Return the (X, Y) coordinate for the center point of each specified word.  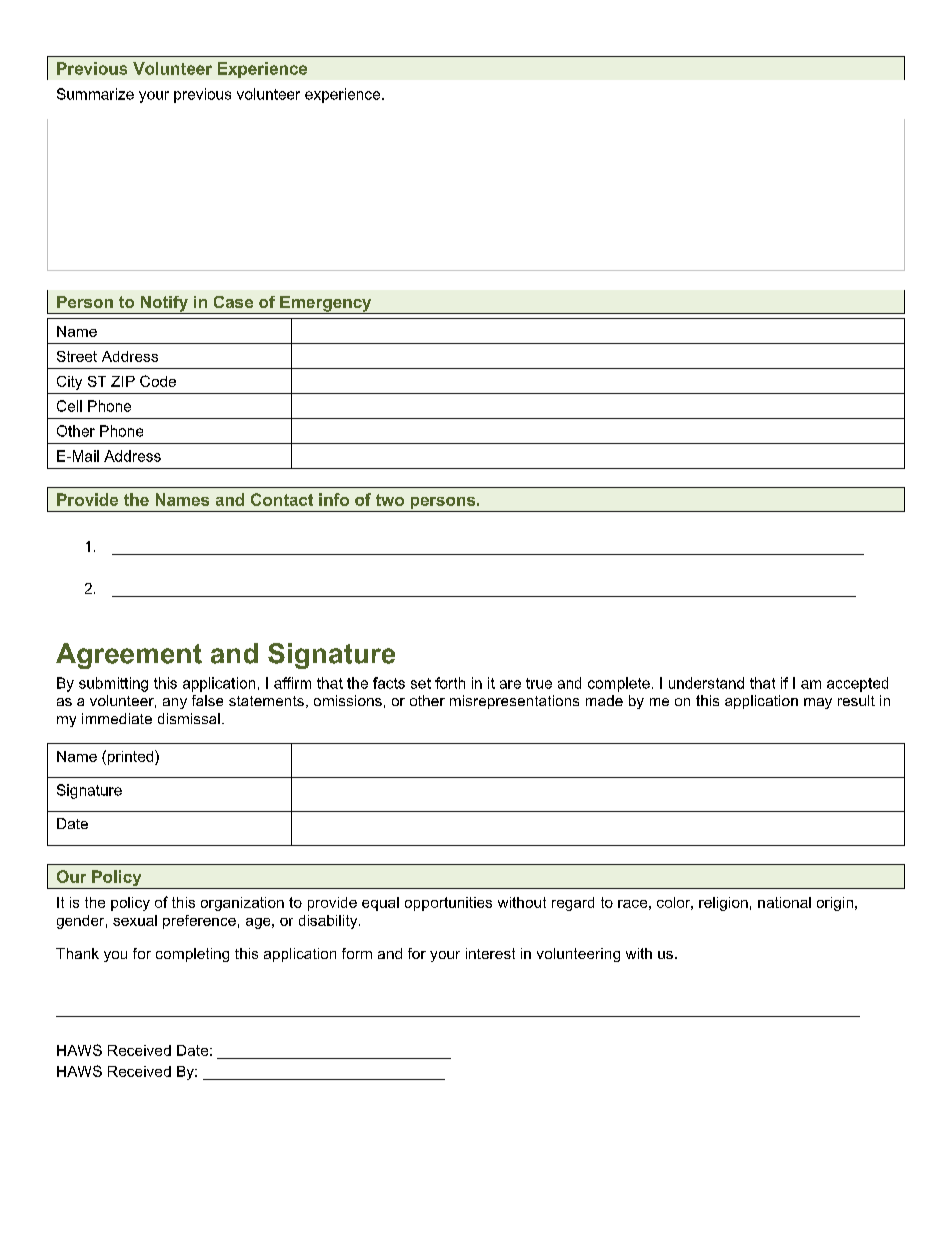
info (334, 499)
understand (706, 683)
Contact (282, 499)
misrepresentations (514, 702)
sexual (135, 920)
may (818, 703)
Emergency (326, 305)
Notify (164, 305)
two (390, 500)
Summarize (95, 94)
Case (233, 302)
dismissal (189, 718)
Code (158, 381)
